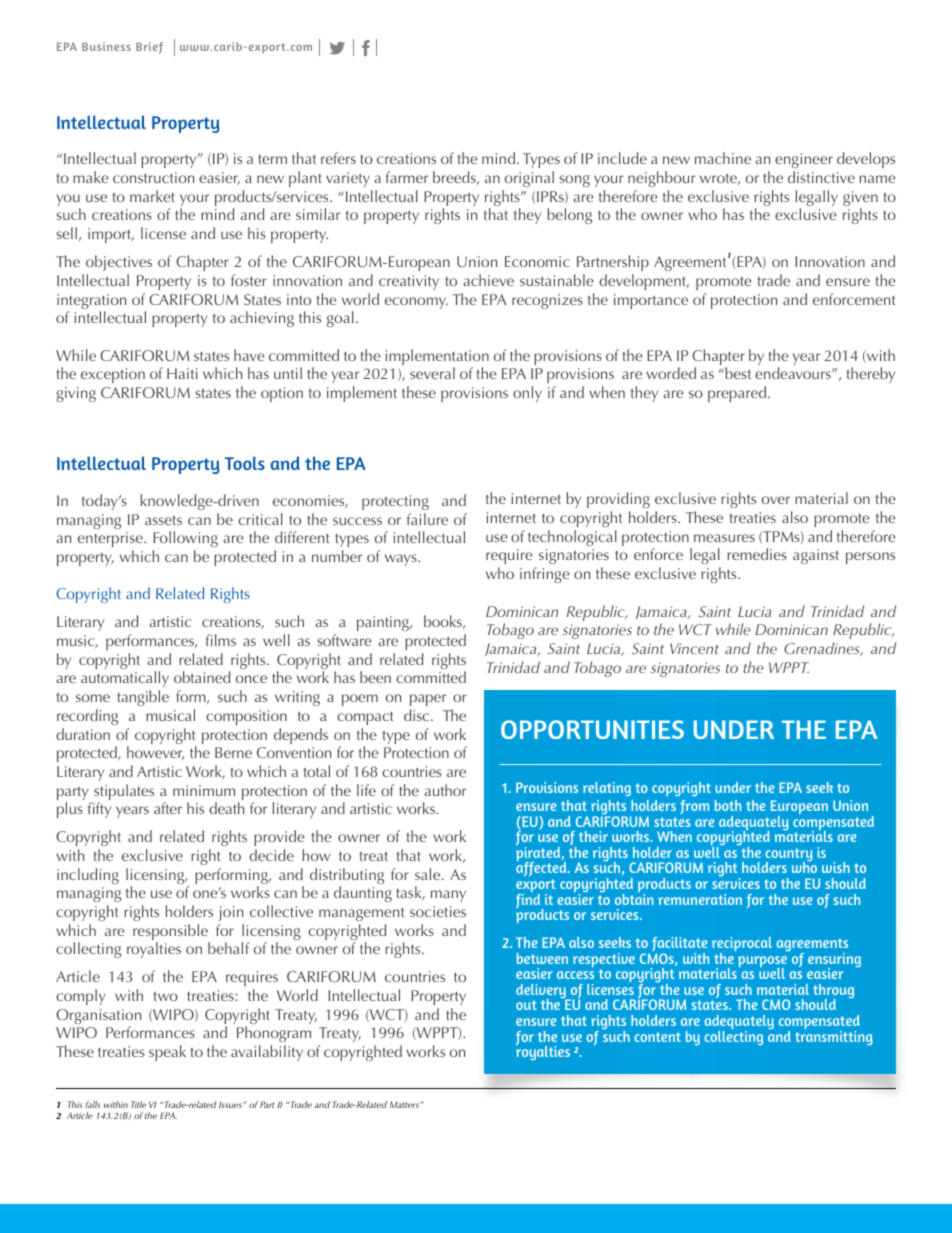 The width and height of the image is (952, 1233). What do you see at coordinates (168, 808) in the image?
I see `after` at bounding box center [168, 808].
